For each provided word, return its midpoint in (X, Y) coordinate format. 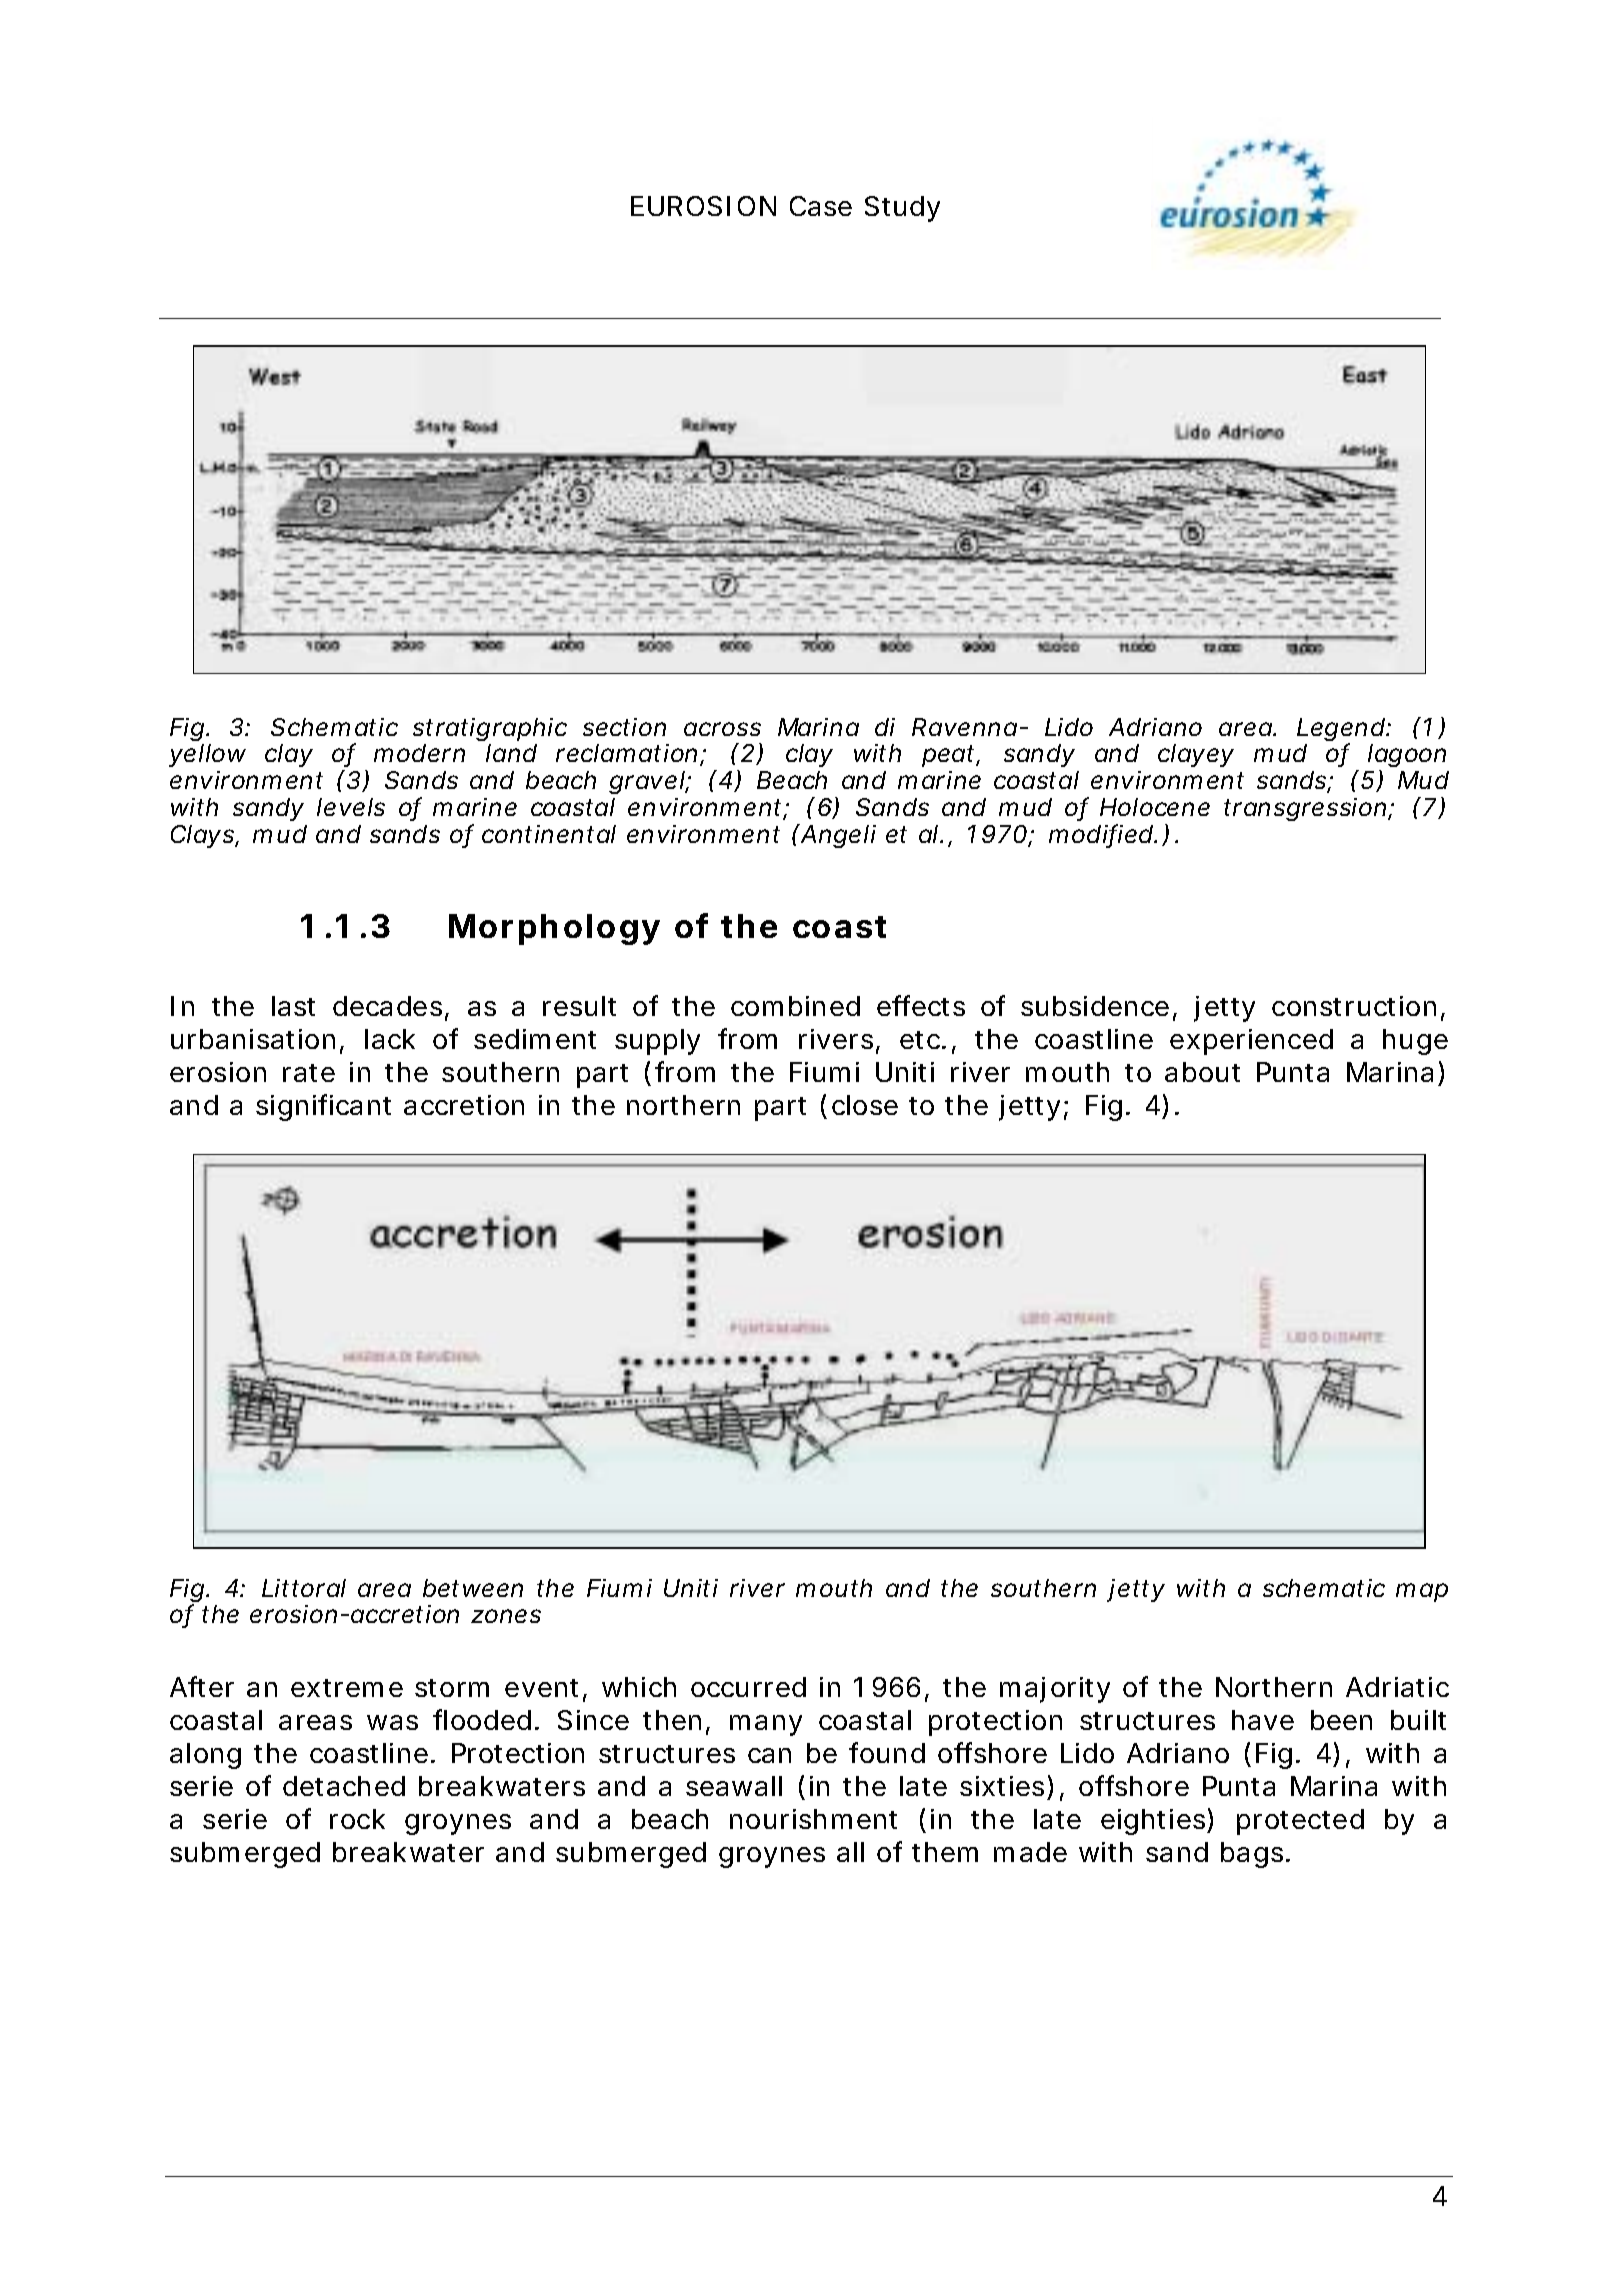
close (865, 1105)
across (722, 729)
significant (323, 1107)
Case (821, 206)
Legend (1342, 731)
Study (902, 209)
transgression (1307, 809)
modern (419, 753)
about (1202, 1072)
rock (357, 1819)
